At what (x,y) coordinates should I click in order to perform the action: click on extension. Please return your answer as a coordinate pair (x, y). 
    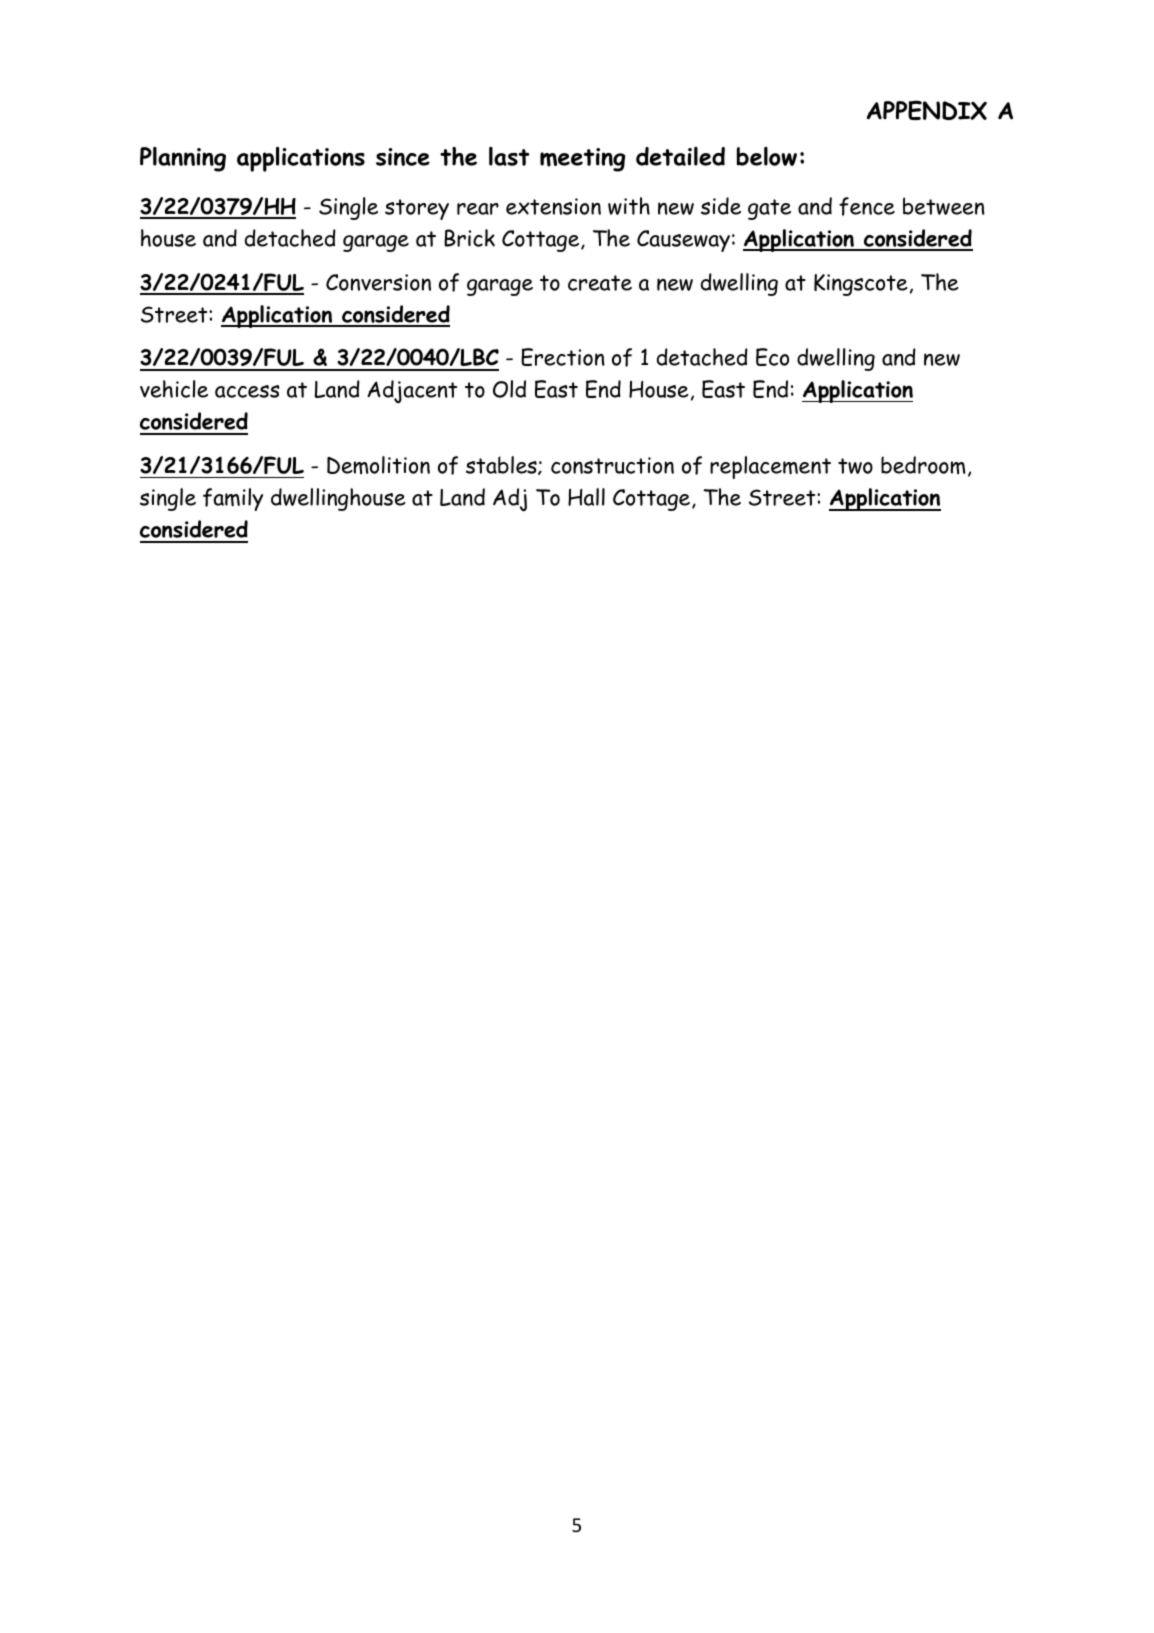
    Looking at the image, I should click on (553, 206).
